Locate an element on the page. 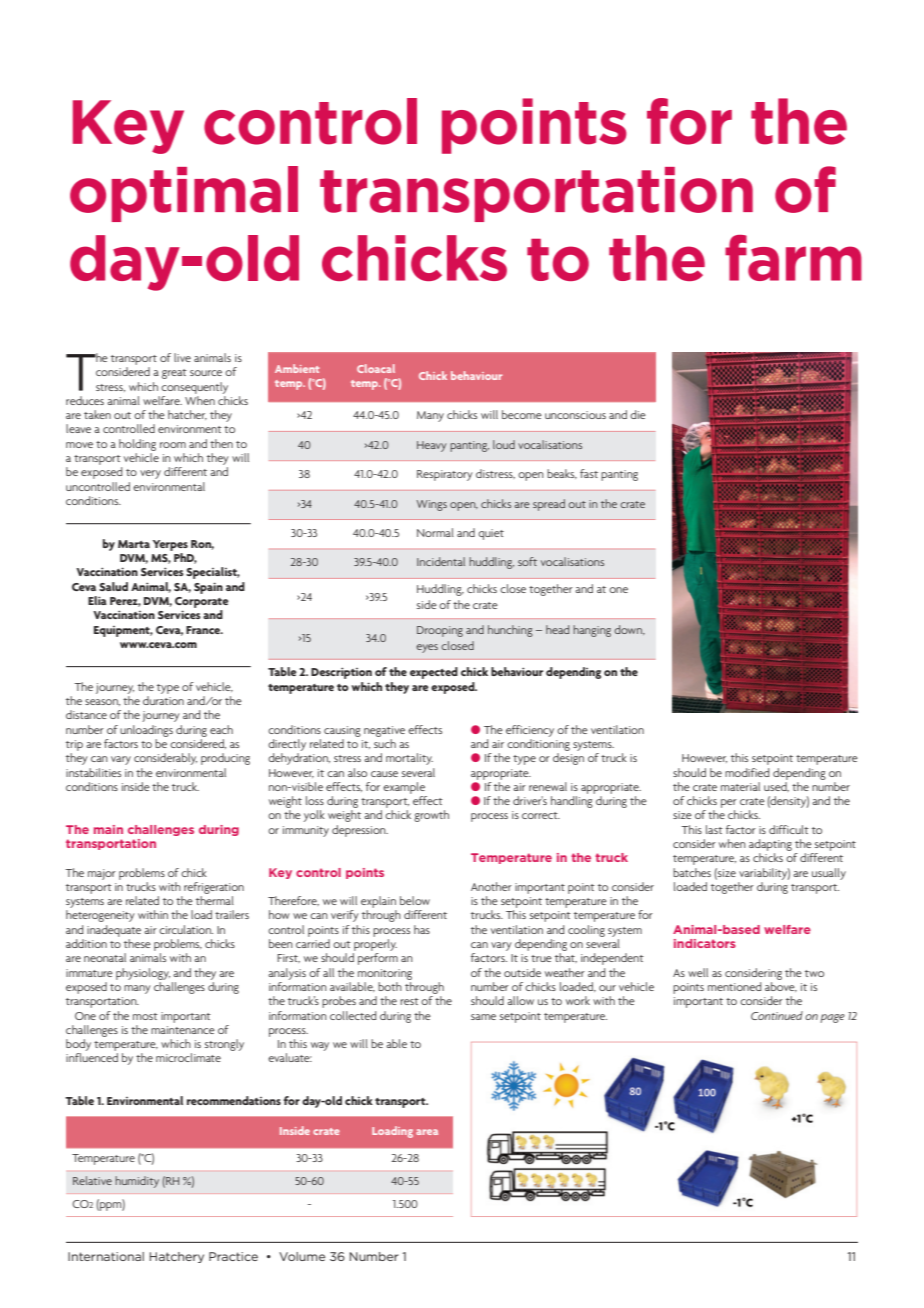 The width and height of the page is (924, 1308). most is located at coordinates (145, 1016).
